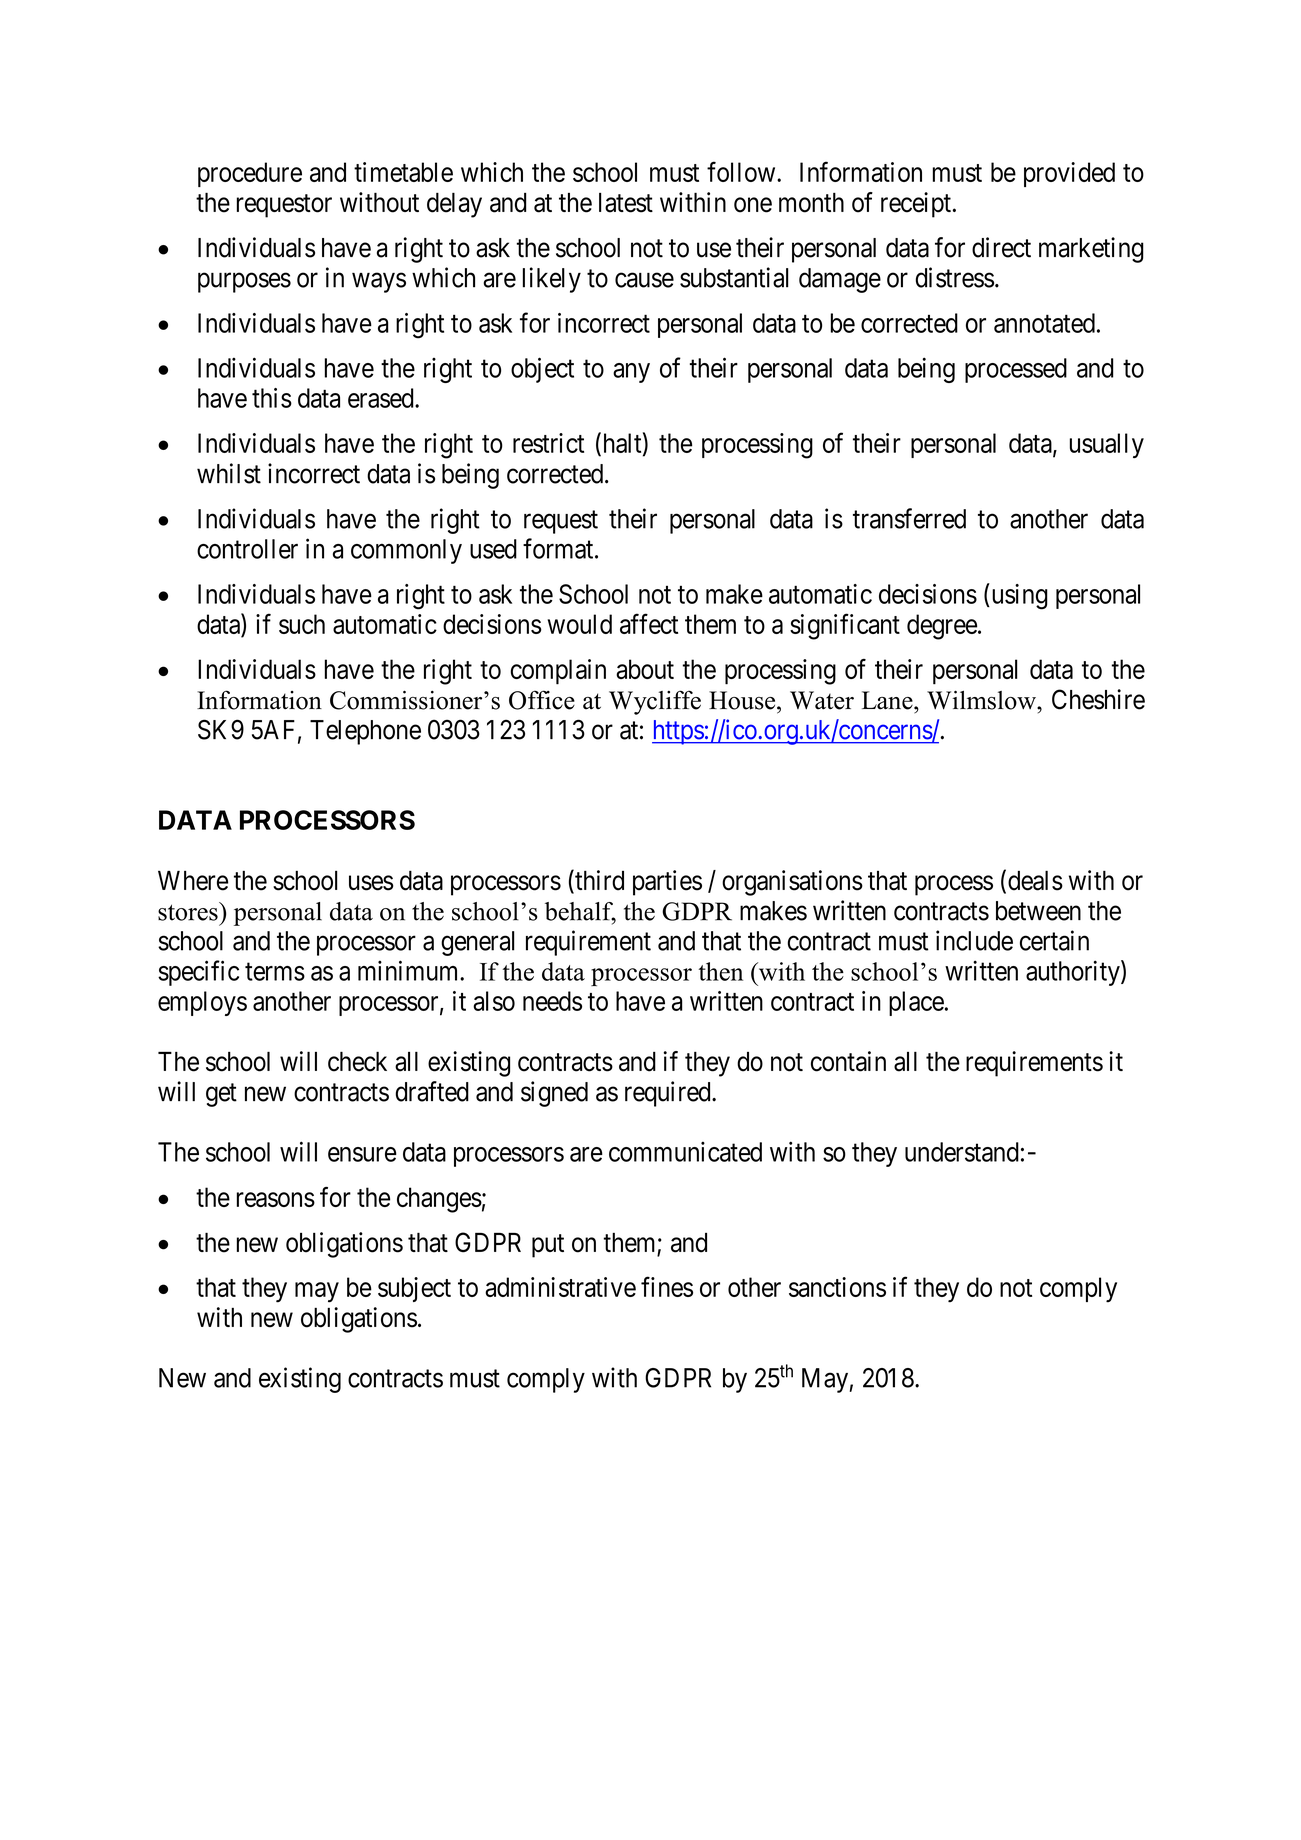  What do you see at coordinates (250, 174) in the image?
I see `procedure` at bounding box center [250, 174].
